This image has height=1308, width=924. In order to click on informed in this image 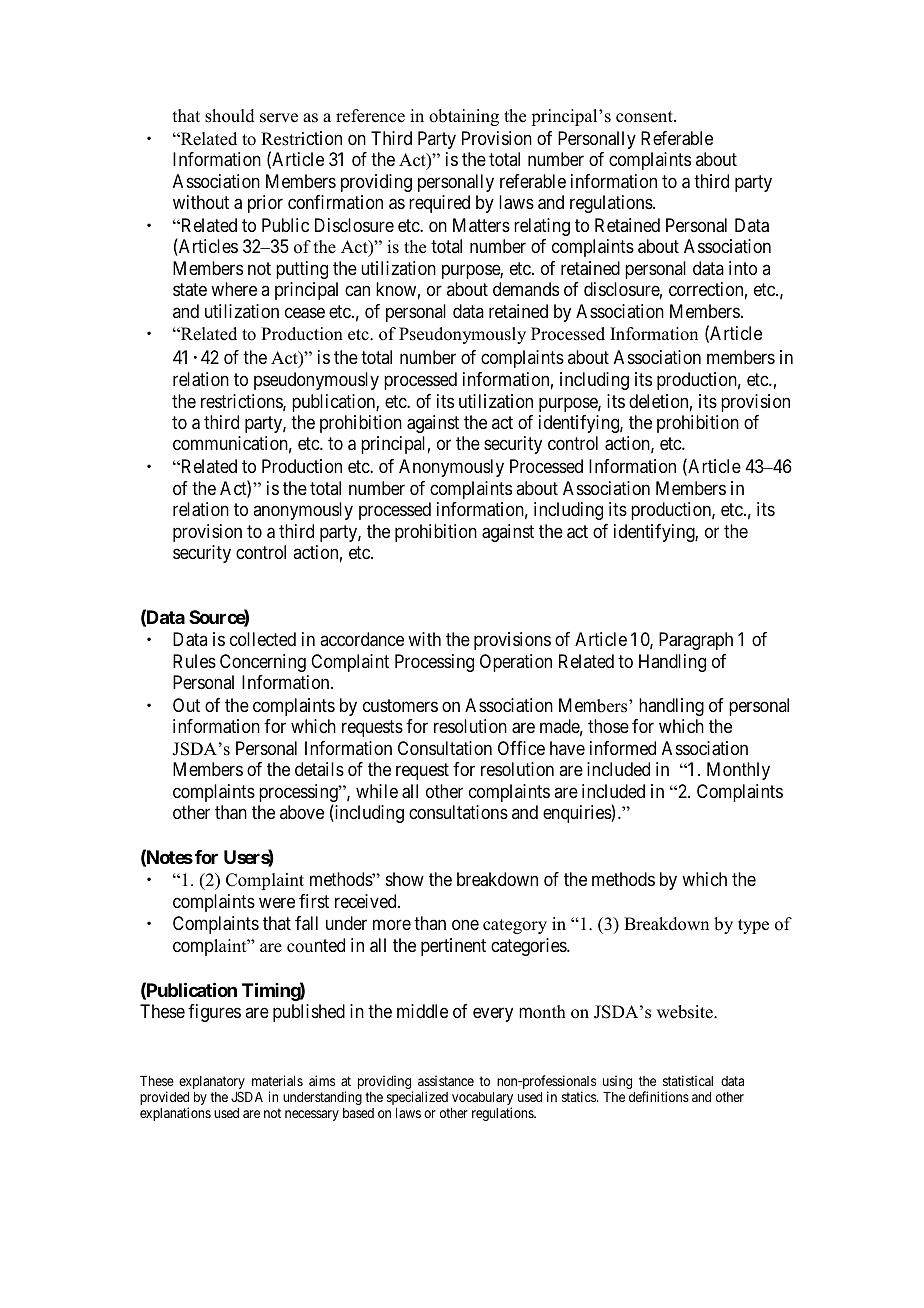, I will do `click(623, 748)`.
